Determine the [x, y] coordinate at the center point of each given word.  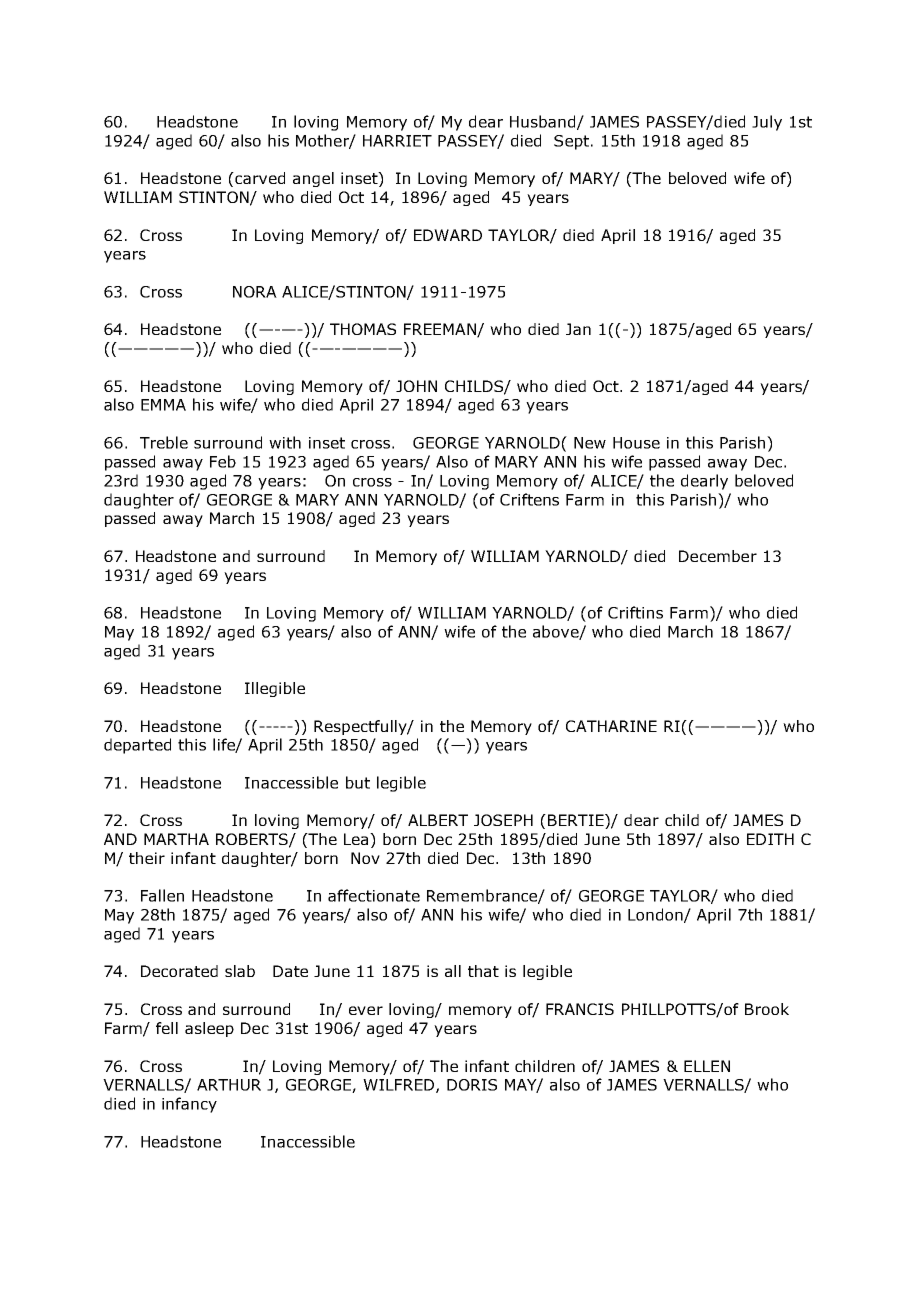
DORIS [472, 1085]
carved [259, 178]
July [767, 123]
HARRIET [397, 141]
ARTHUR [229, 1085]
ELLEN [707, 1066]
